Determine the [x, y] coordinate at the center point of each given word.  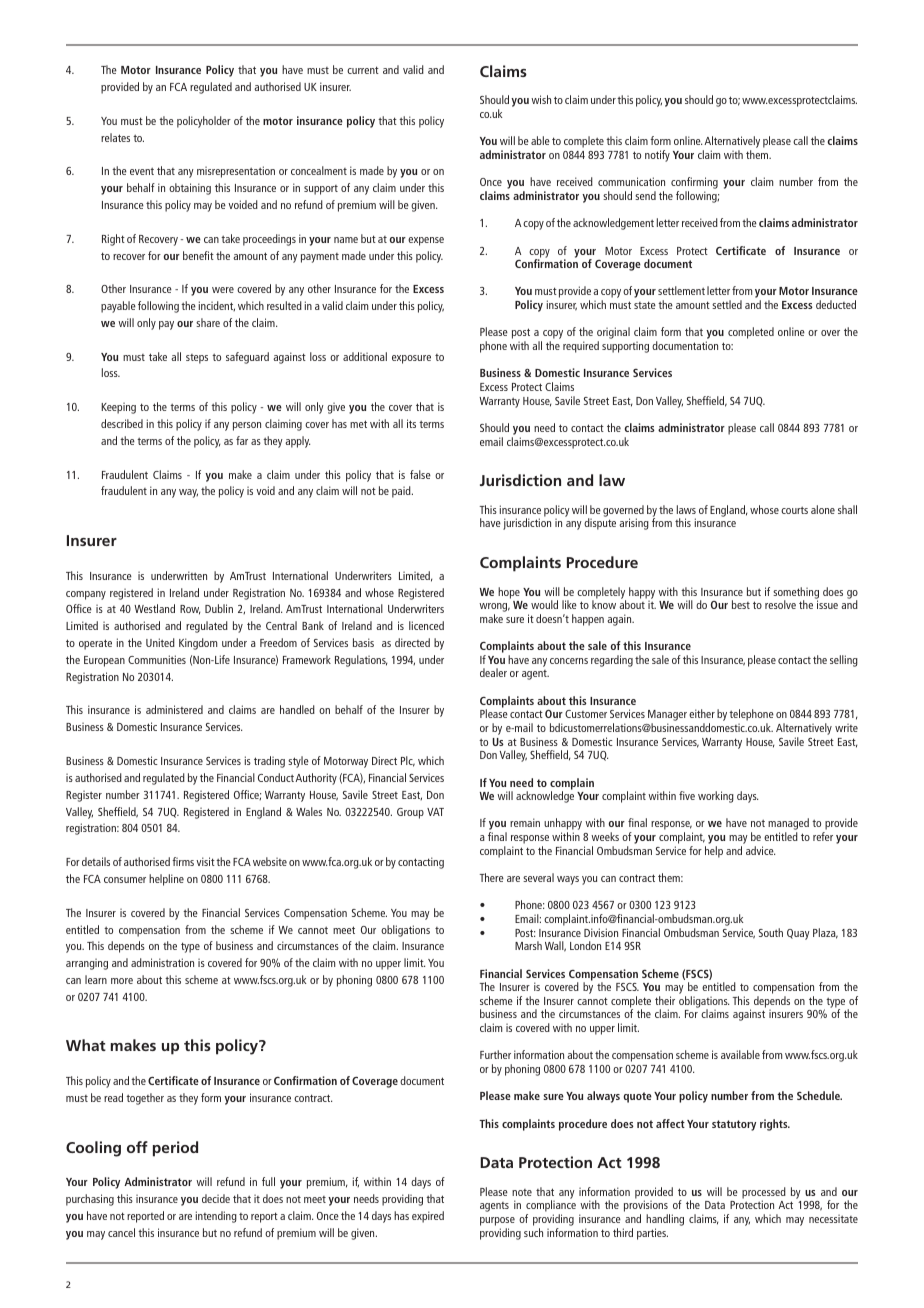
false [420, 474]
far [242, 440]
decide [216, 1198]
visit [205, 861]
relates [115, 137]
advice [760, 850]
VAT [435, 812]
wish [541, 99]
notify [657, 156]
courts [794, 510]
